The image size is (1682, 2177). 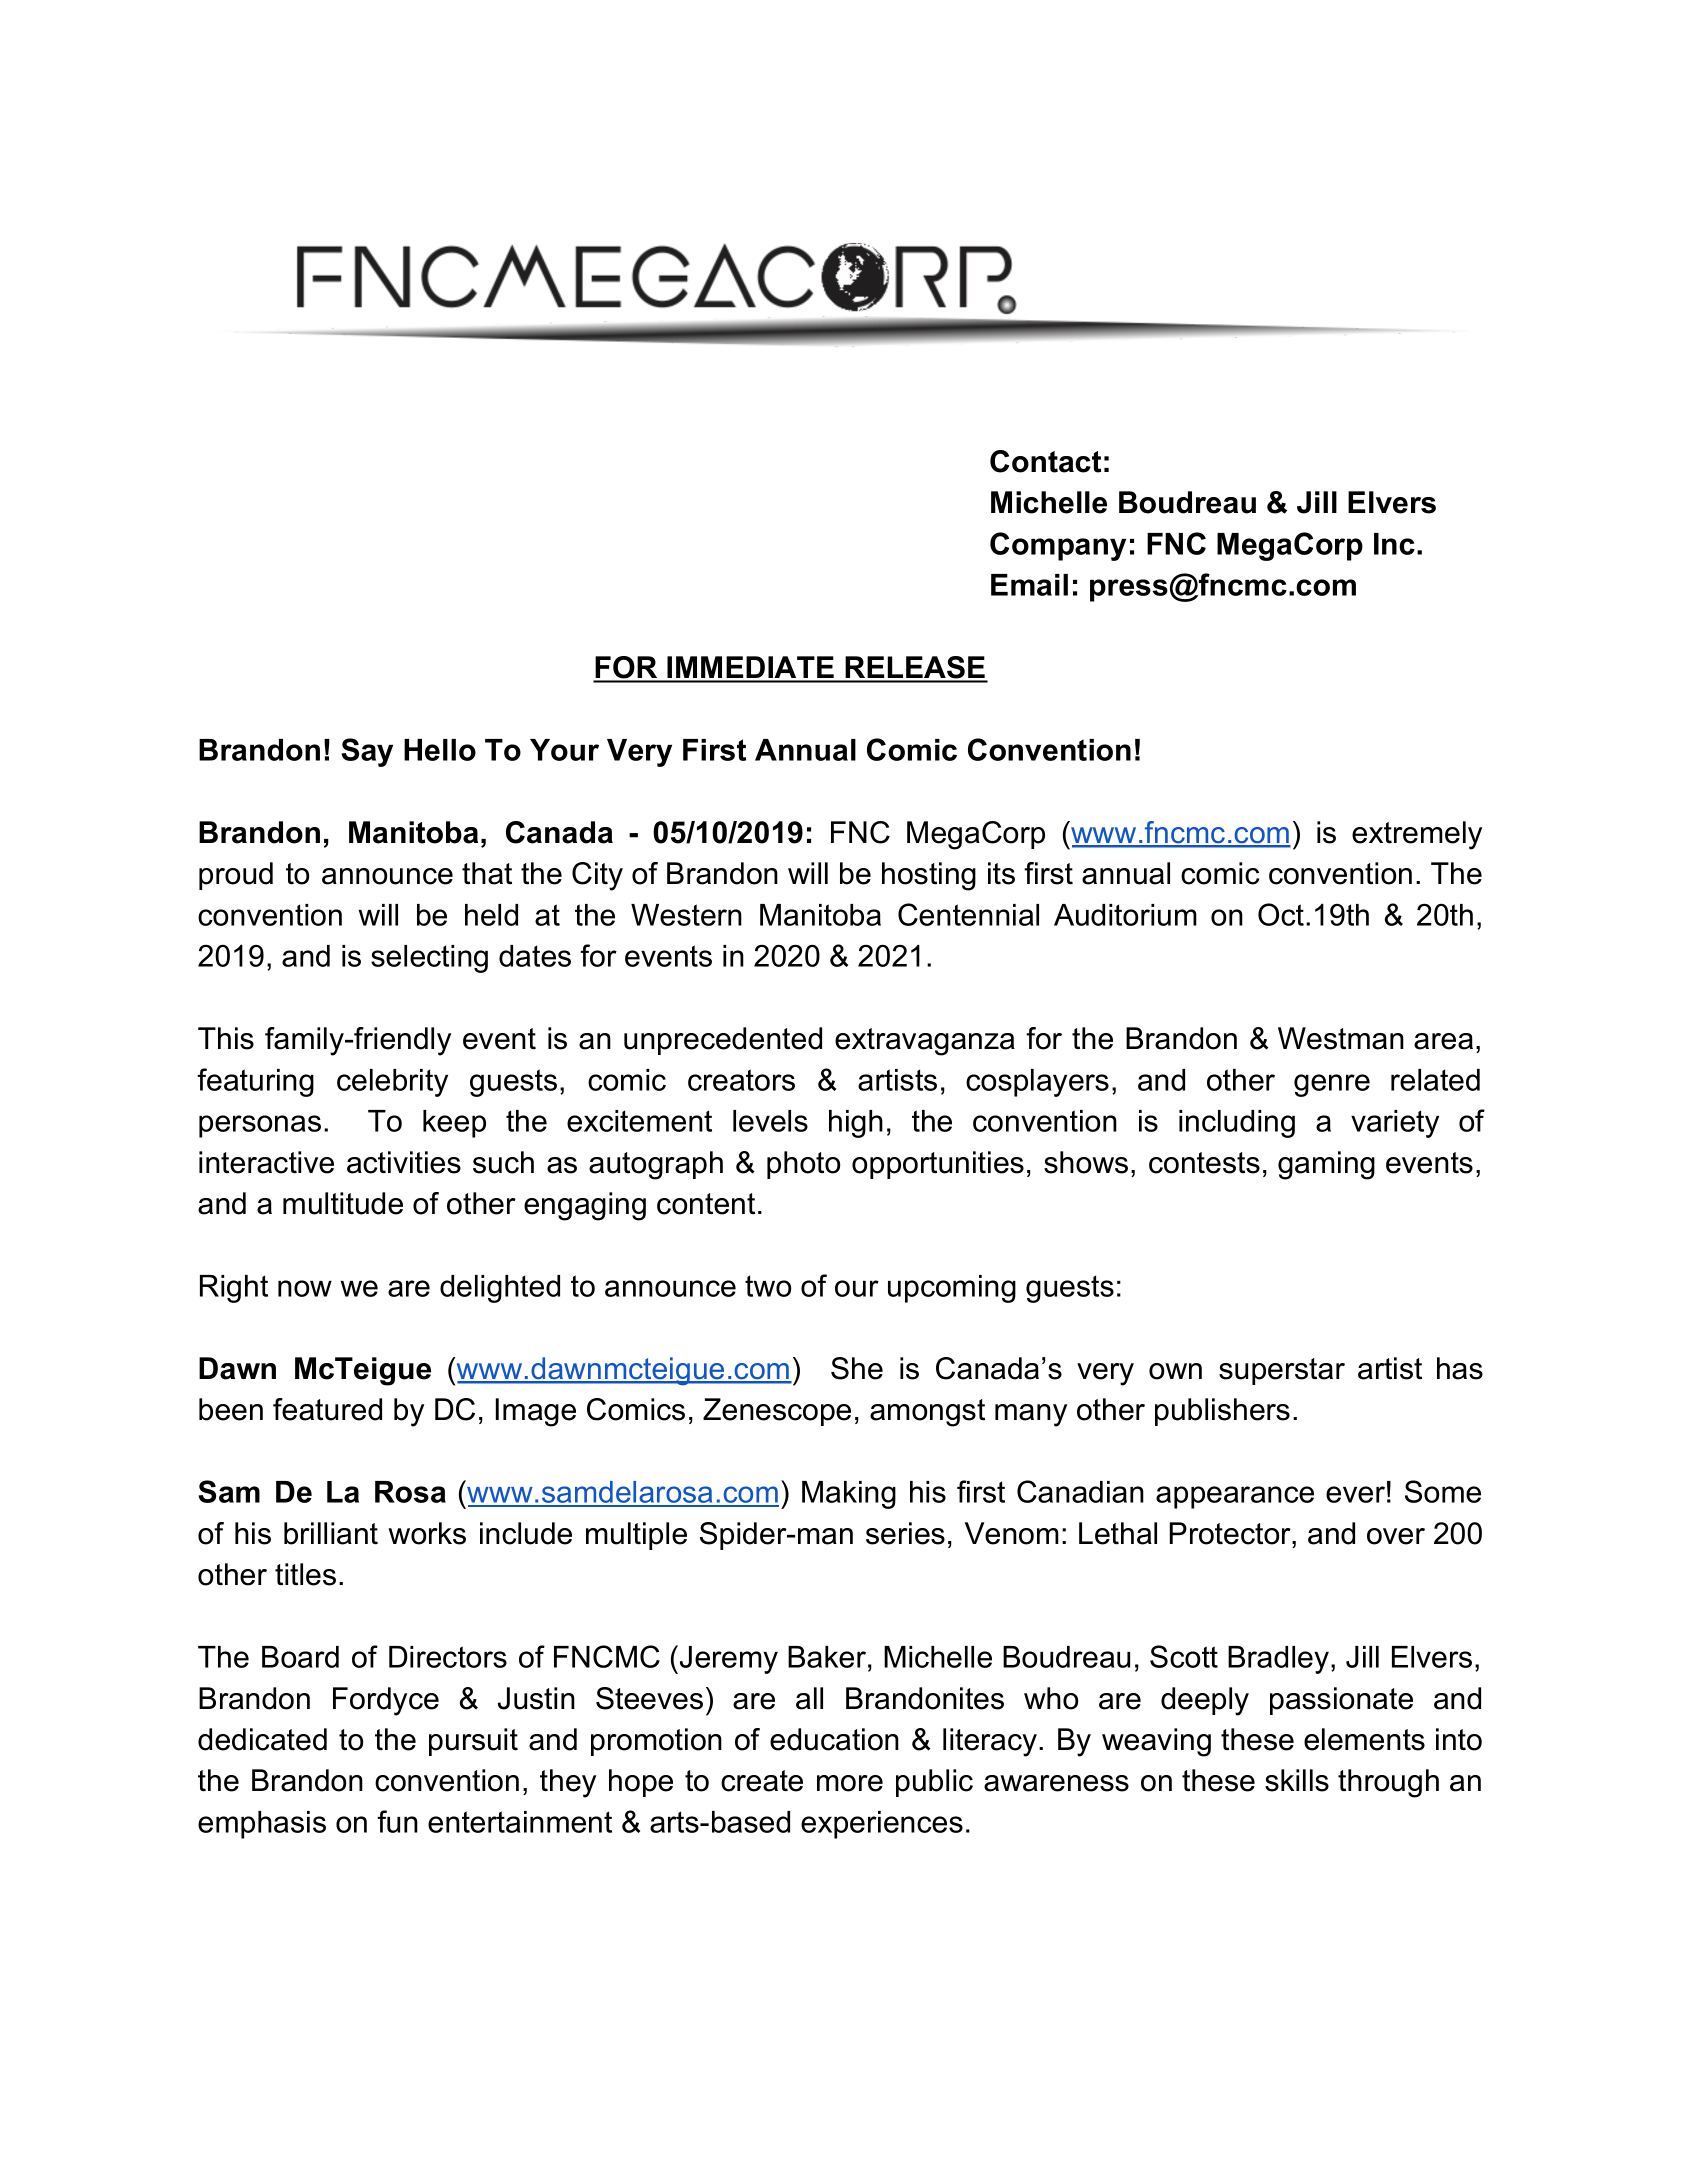 I want to click on Contact, so click(x=1045, y=461).
